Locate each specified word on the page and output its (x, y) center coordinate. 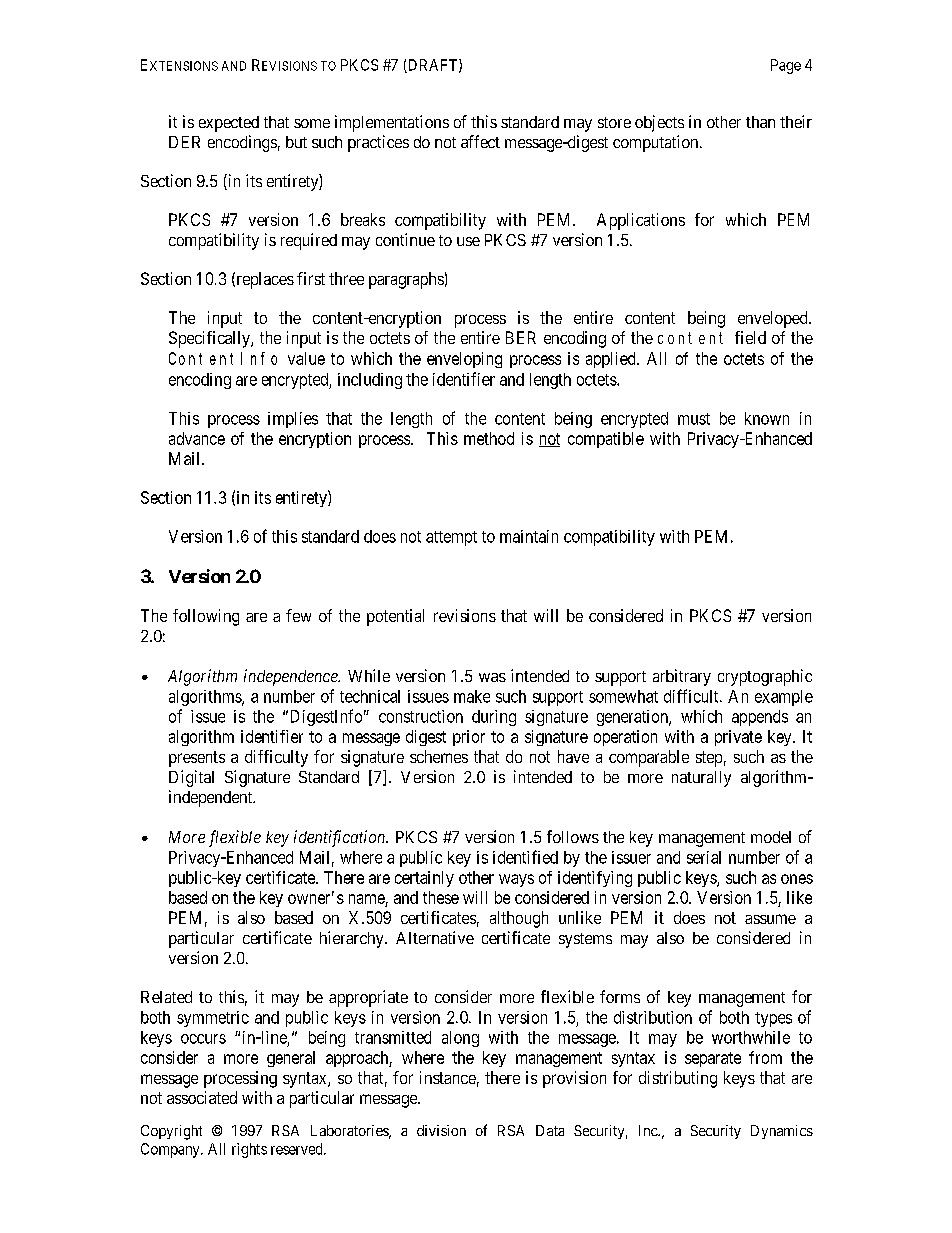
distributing (678, 1079)
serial (704, 857)
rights (249, 1150)
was (492, 677)
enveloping (464, 360)
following (206, 617)
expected (229, 124)
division (441, 1130)
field (750, 337)
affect (480, 141)
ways (516, 880)
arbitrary (682, 677)
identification (341, 838)
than (760, 122)
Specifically (210, 339)
